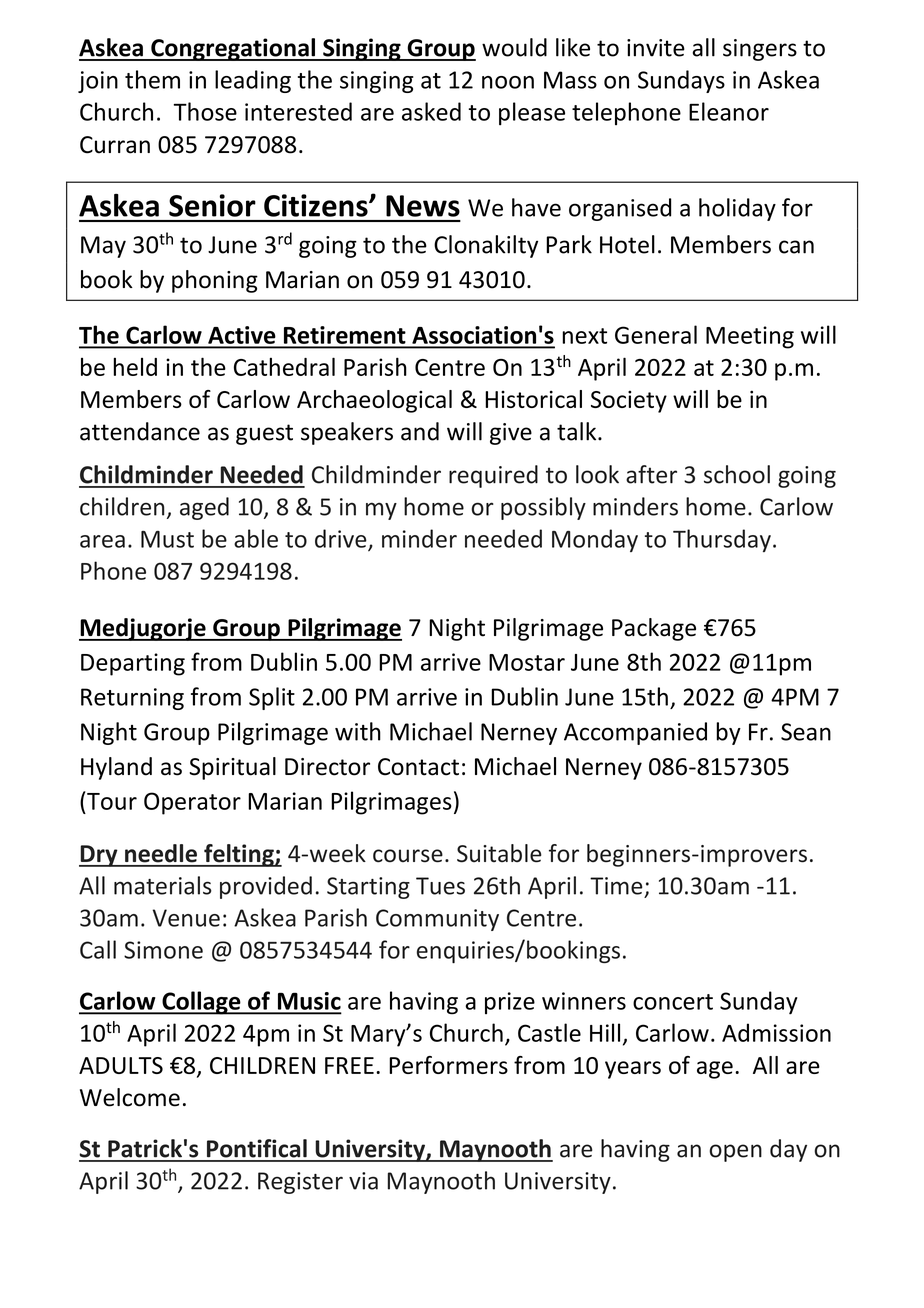 This document has height=1308, width=924. What do you see at coordinates (133, 664) in the document?
I see `Departing` at bounding box center [133, 664].
